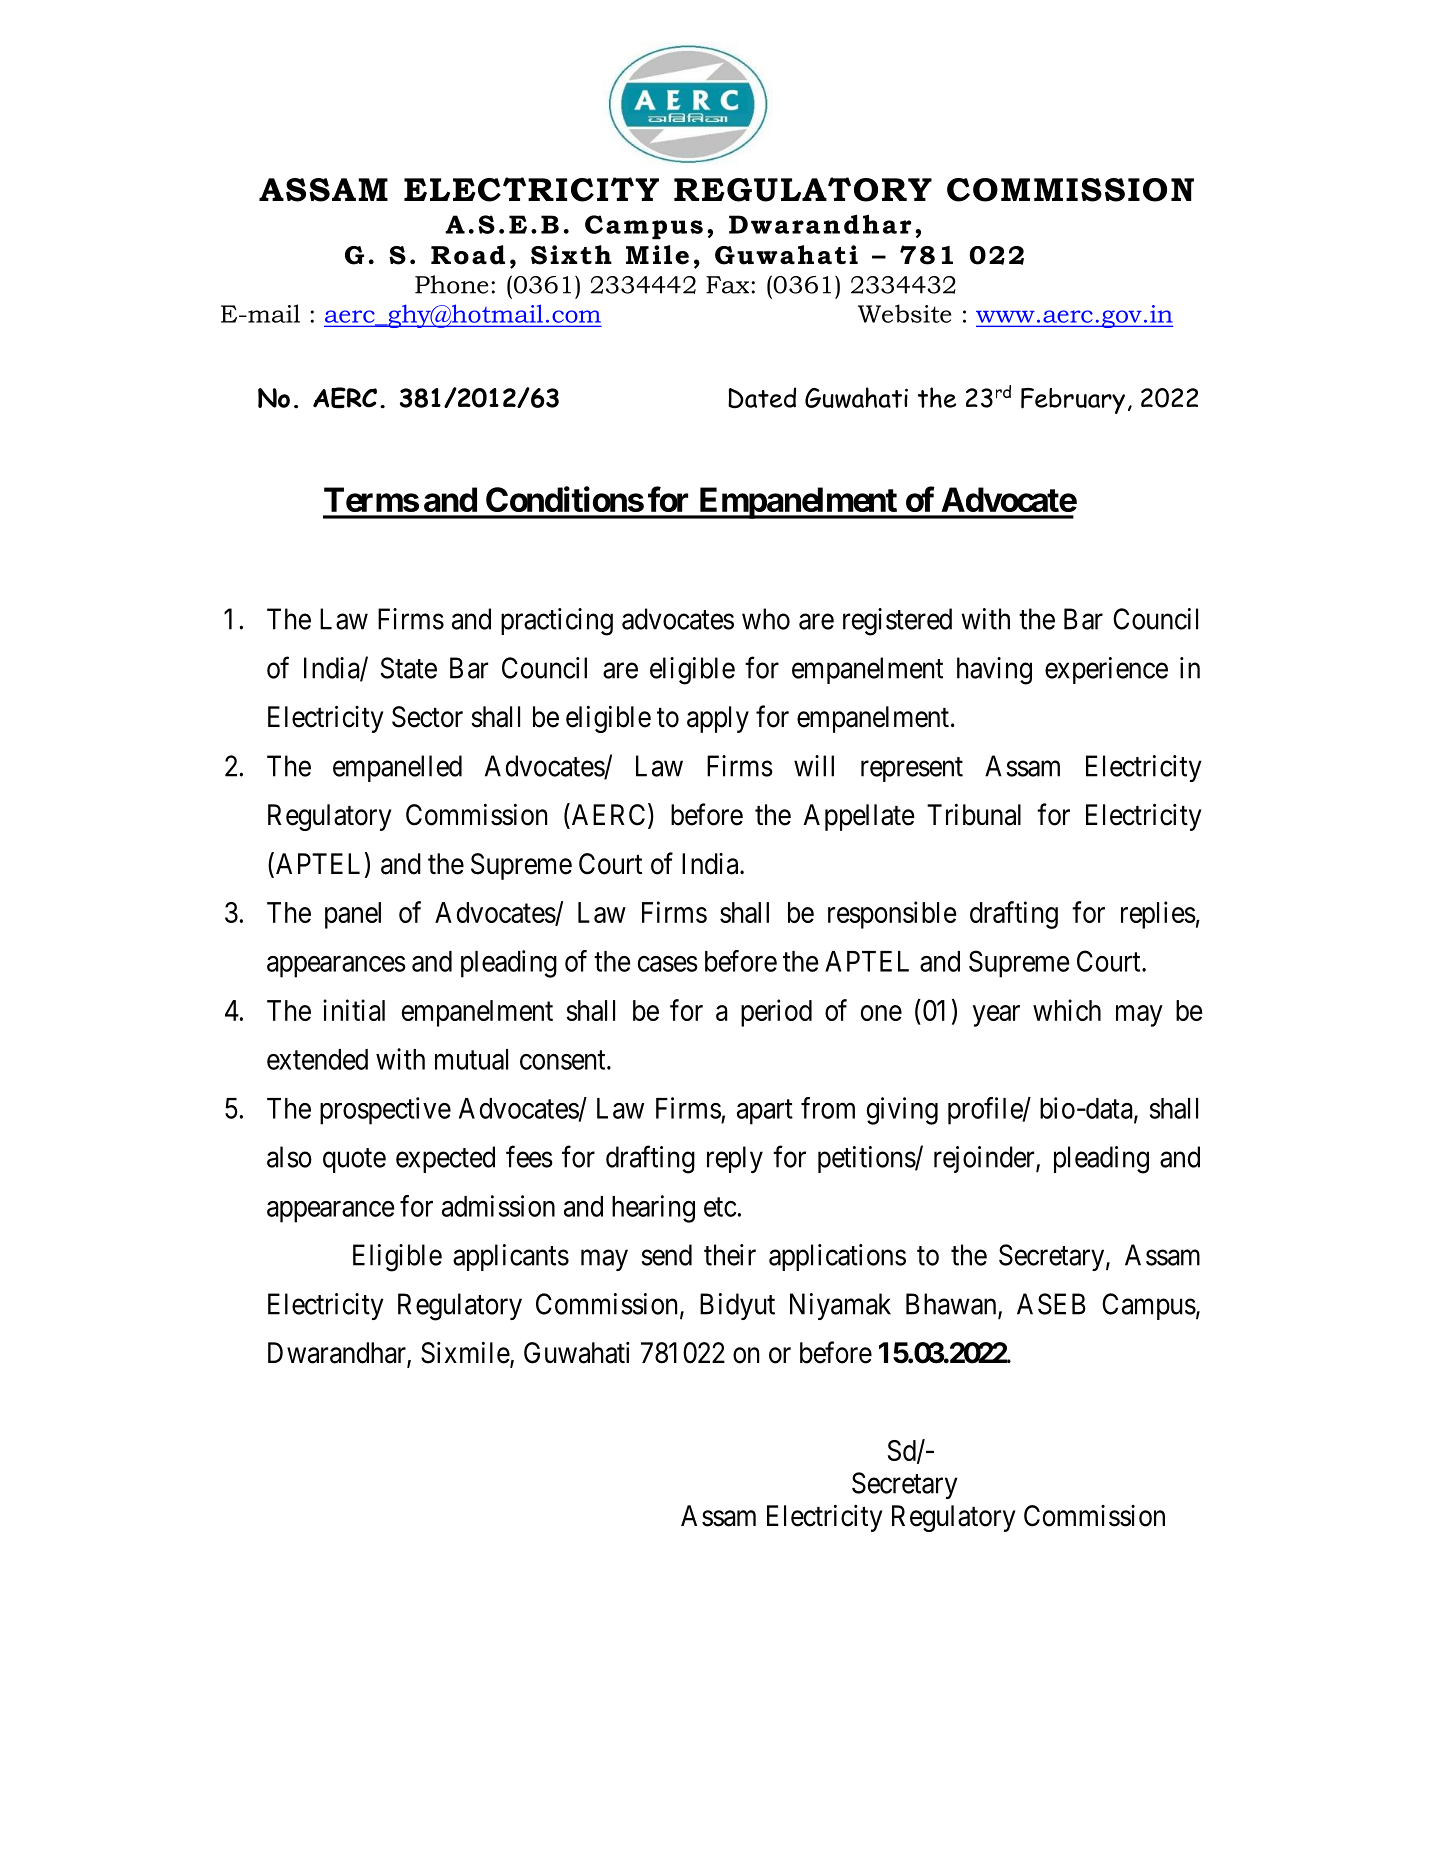 The image size is (1446, 1872). Describe the element at coordinates (904, 313) in the screenshot. I see `Website` at that location.
